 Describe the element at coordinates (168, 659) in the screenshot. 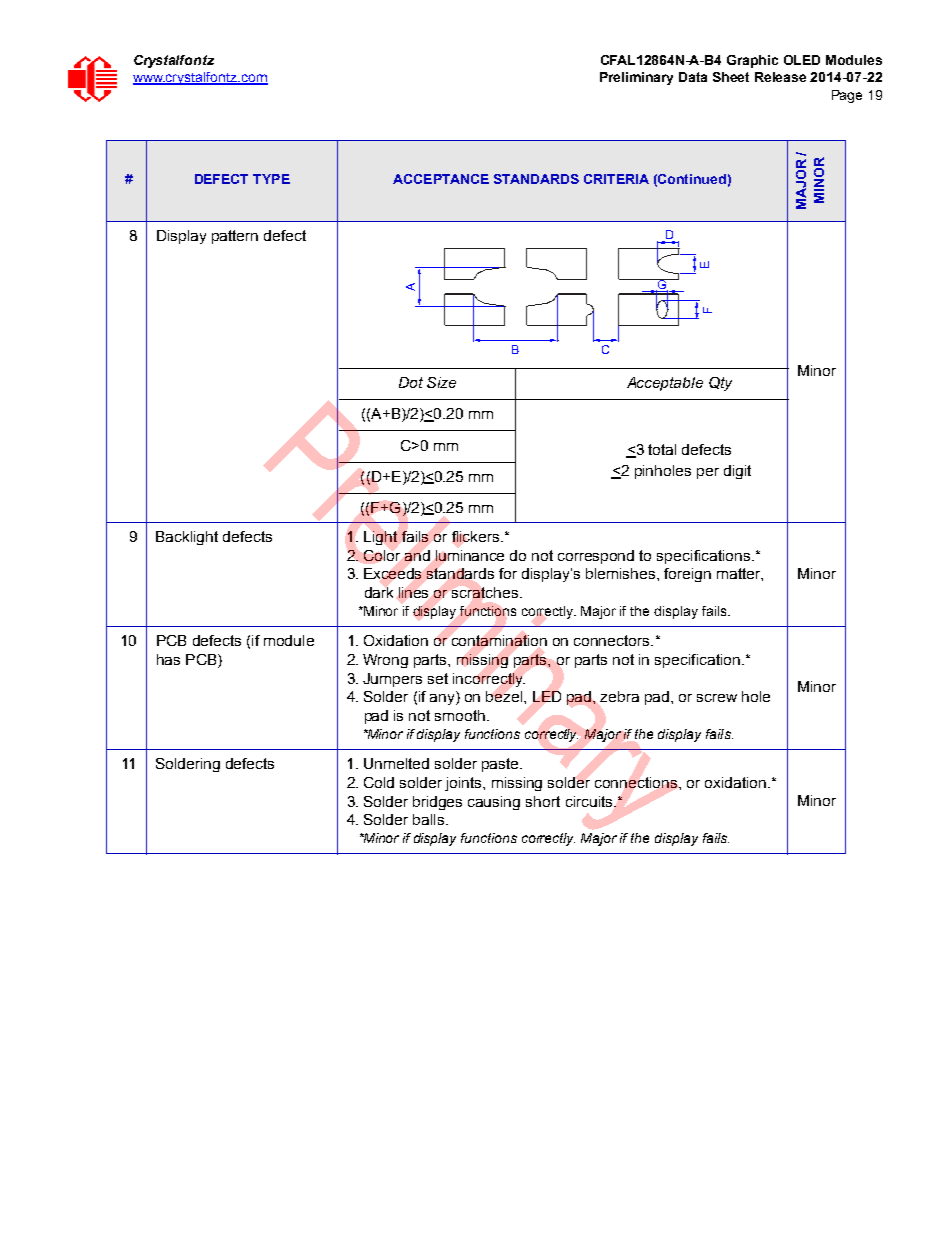

I see `has` at that location.
